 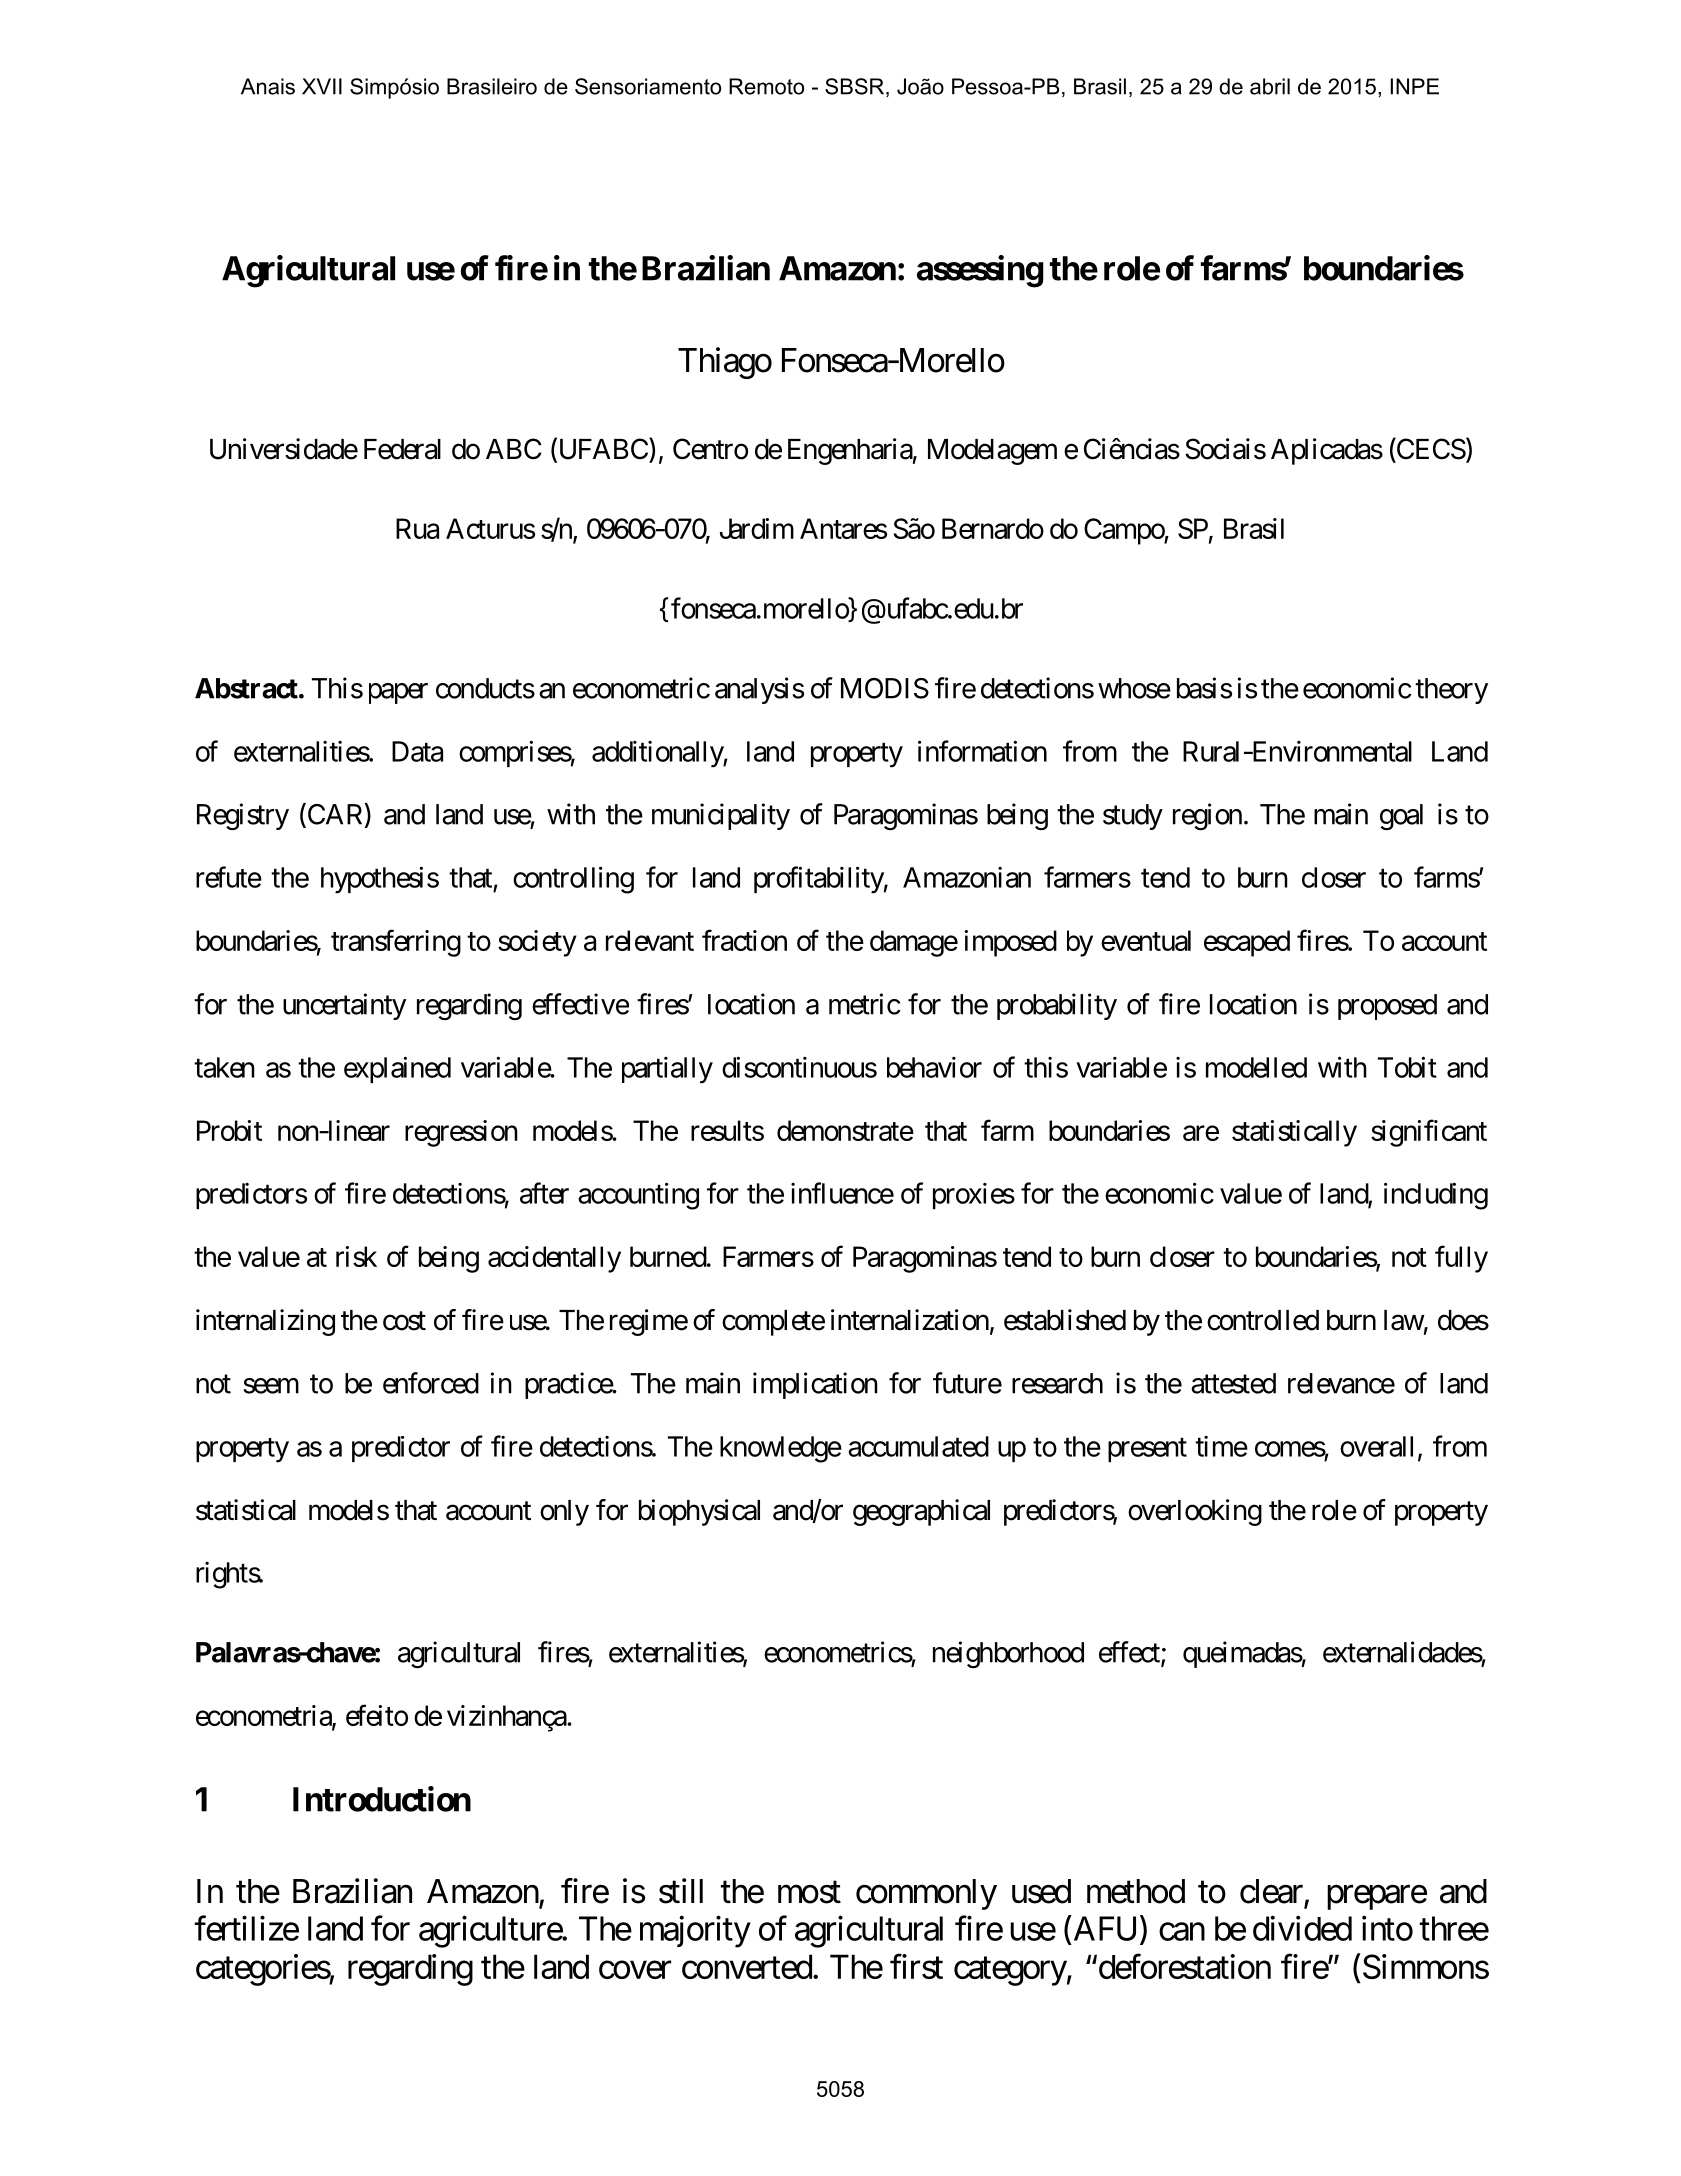 I want to click on Introduction, so click(x=382, y=1799).
